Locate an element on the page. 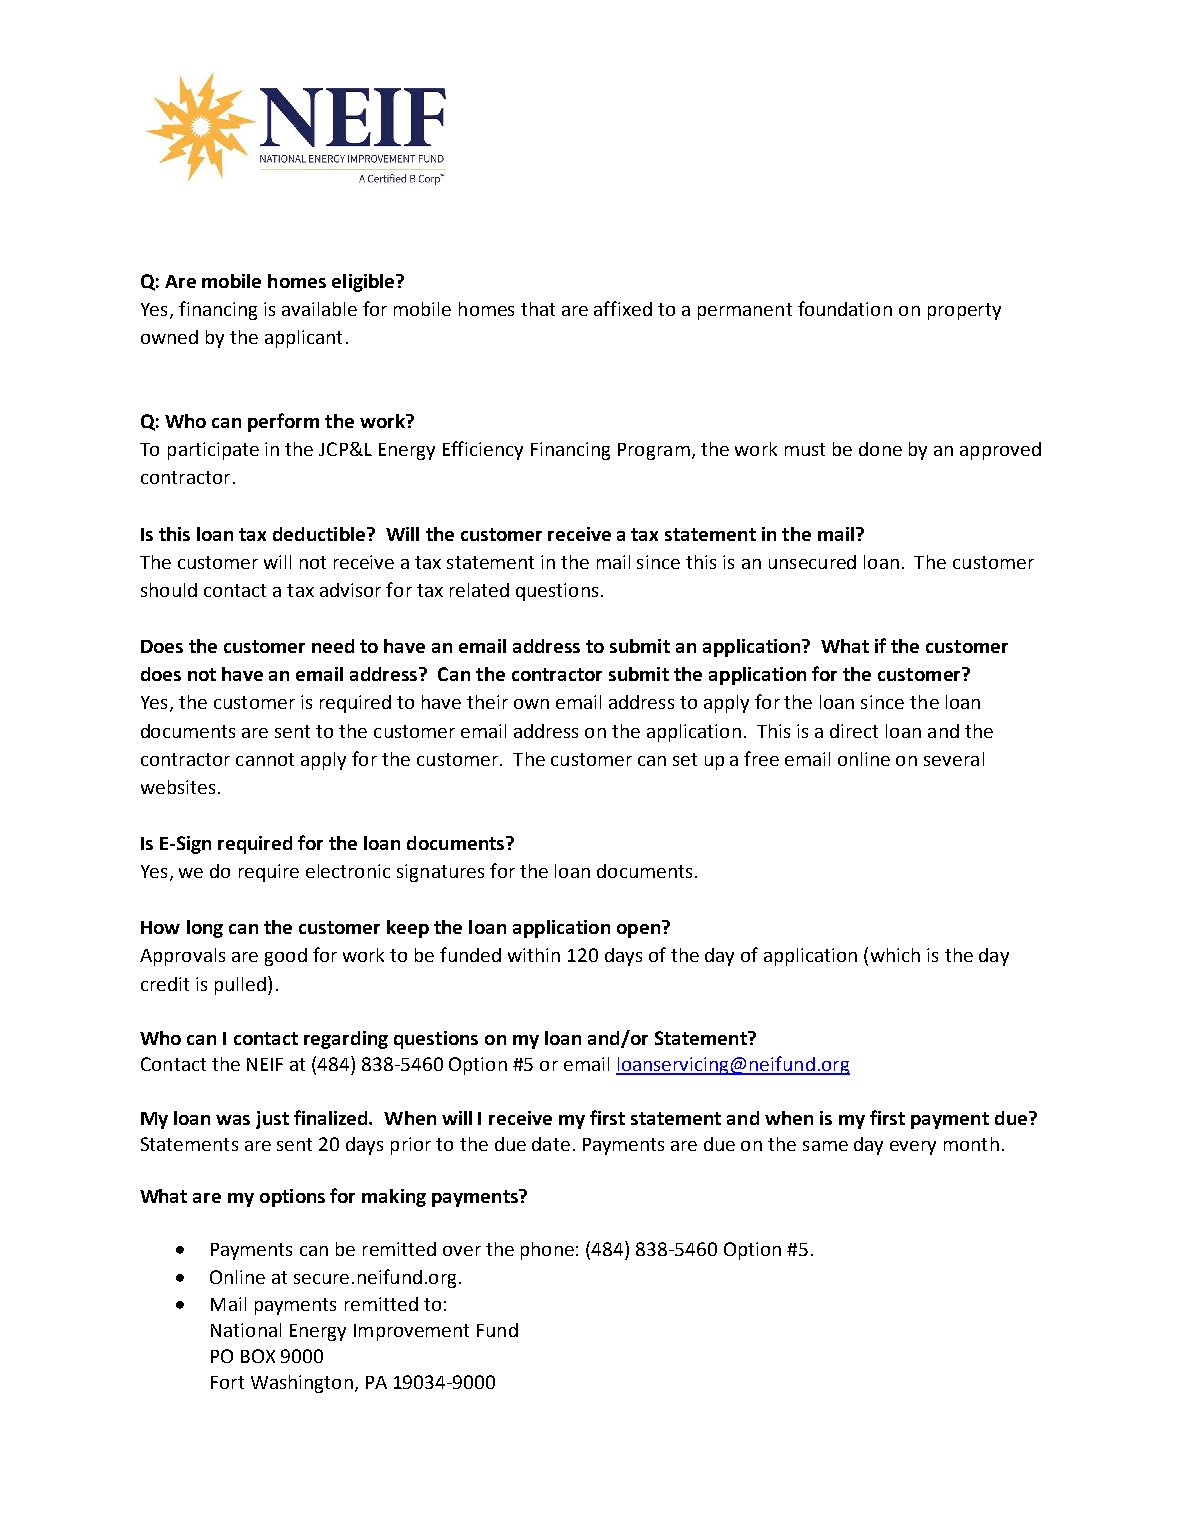 The height and width of the page is (1537, 1187). BOX is located at coordinates (258, 1356).
